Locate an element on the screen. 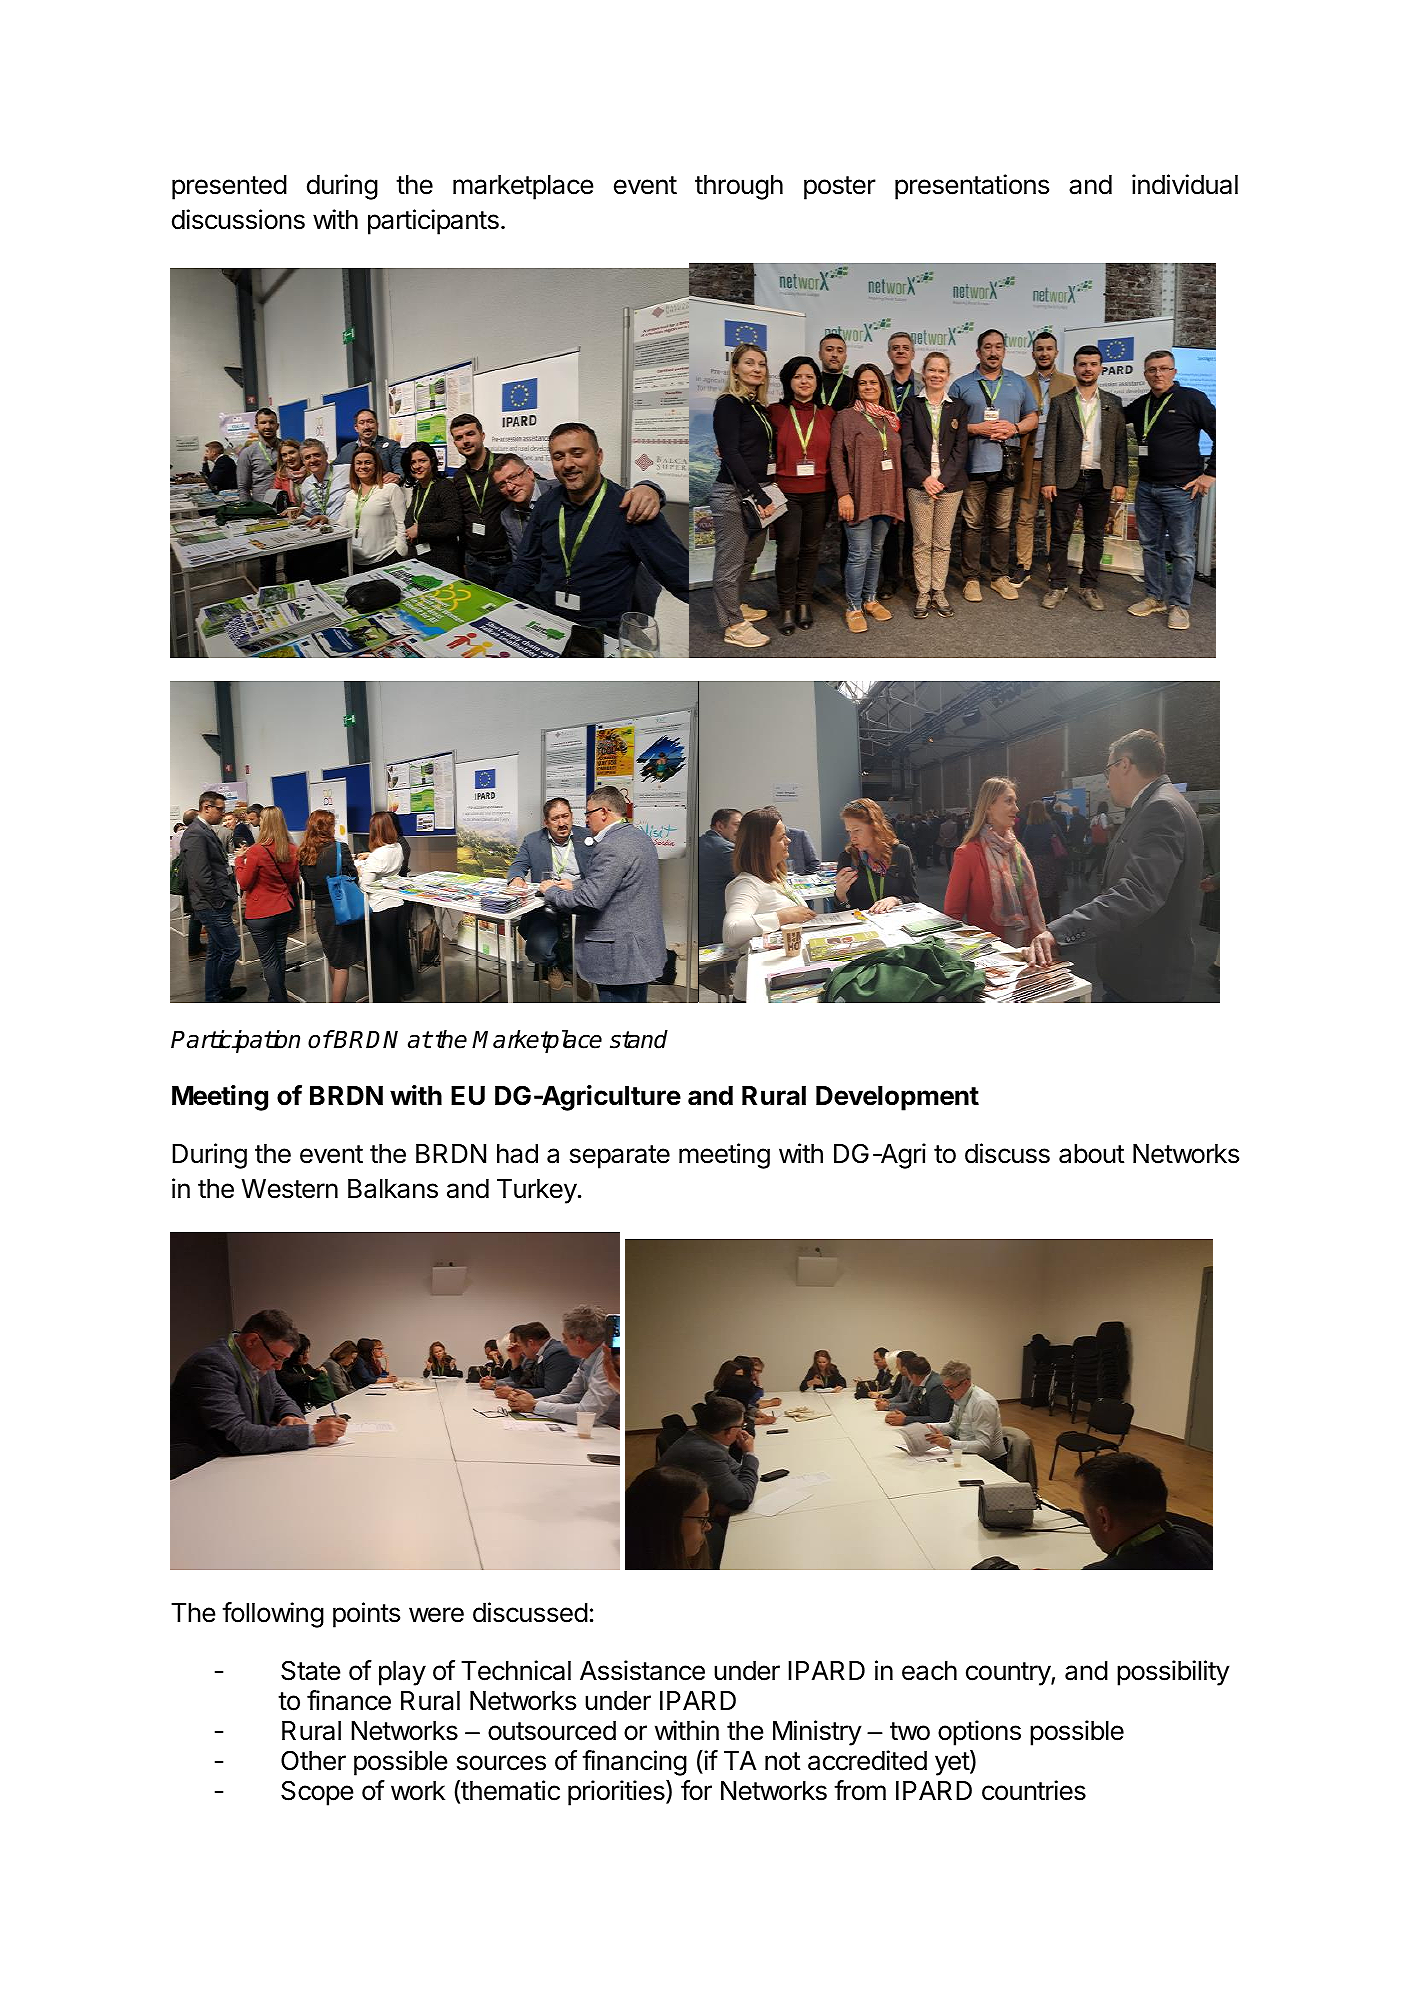  separate is located at coordinates (620, 1157).
